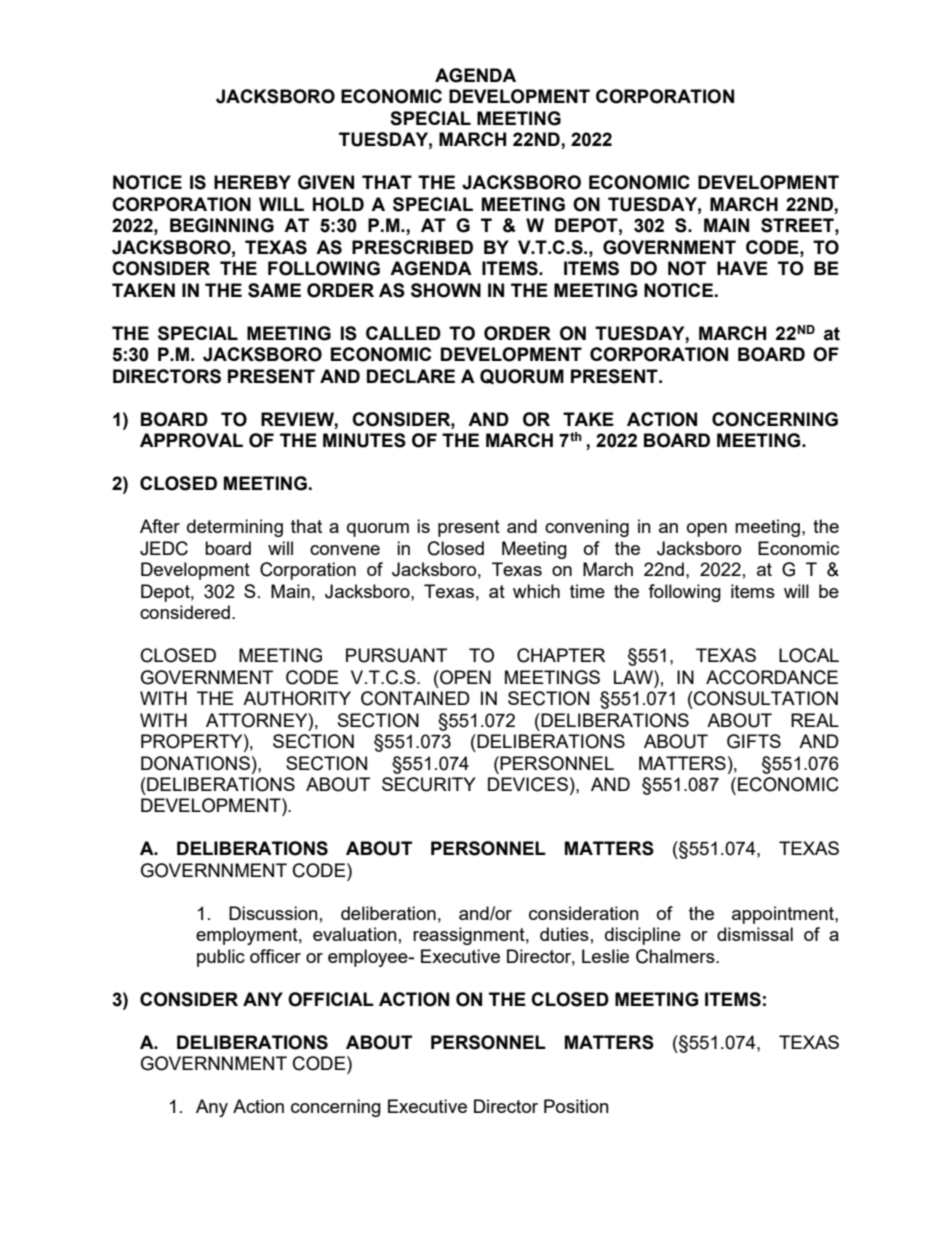 The image size is (952, 1233). What do you see at coordinates (412, 247) in the image?
I see `PRESCRIBED` at bounding box center [412, 247].
